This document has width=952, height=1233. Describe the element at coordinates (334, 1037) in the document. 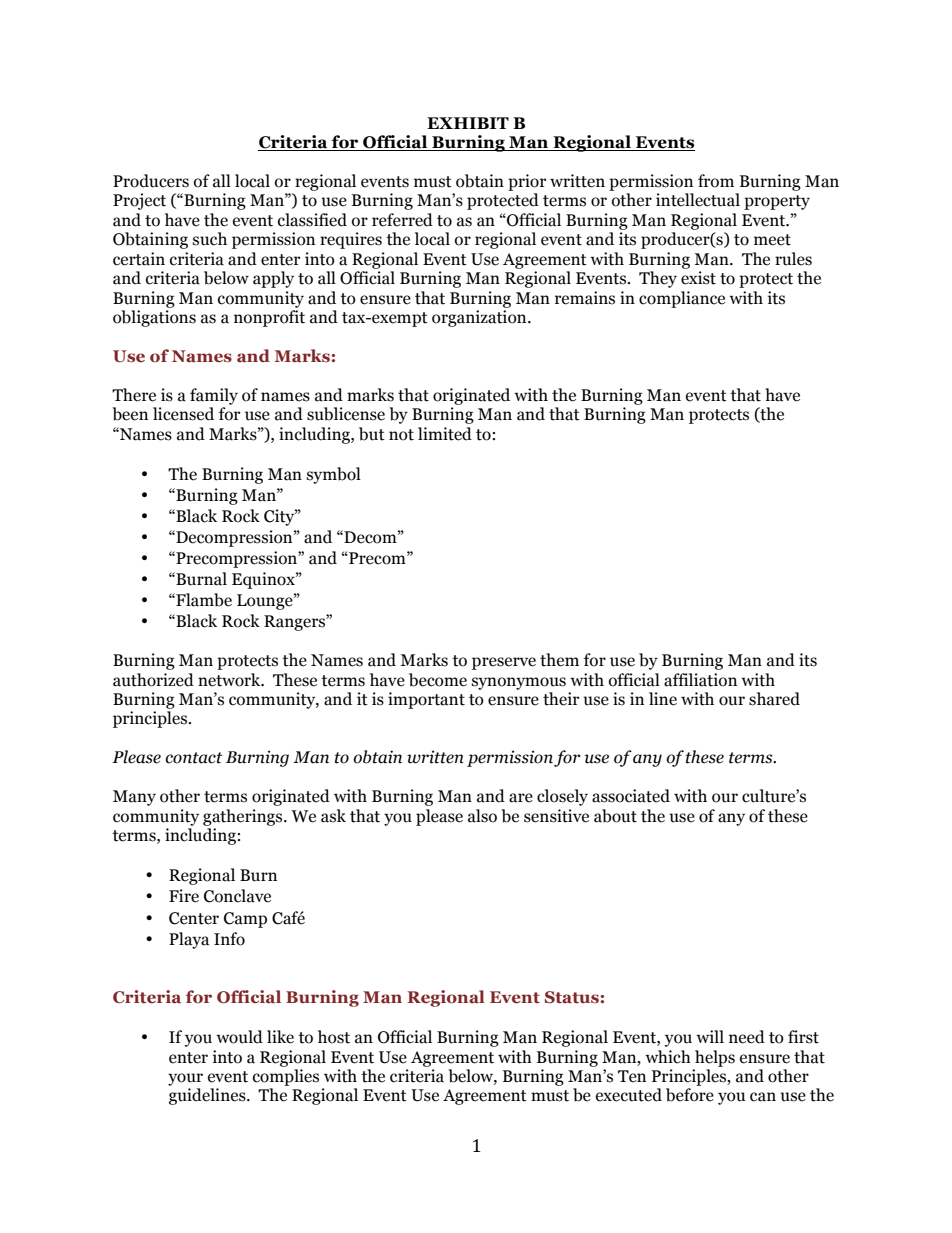

I see `host` at that location.
